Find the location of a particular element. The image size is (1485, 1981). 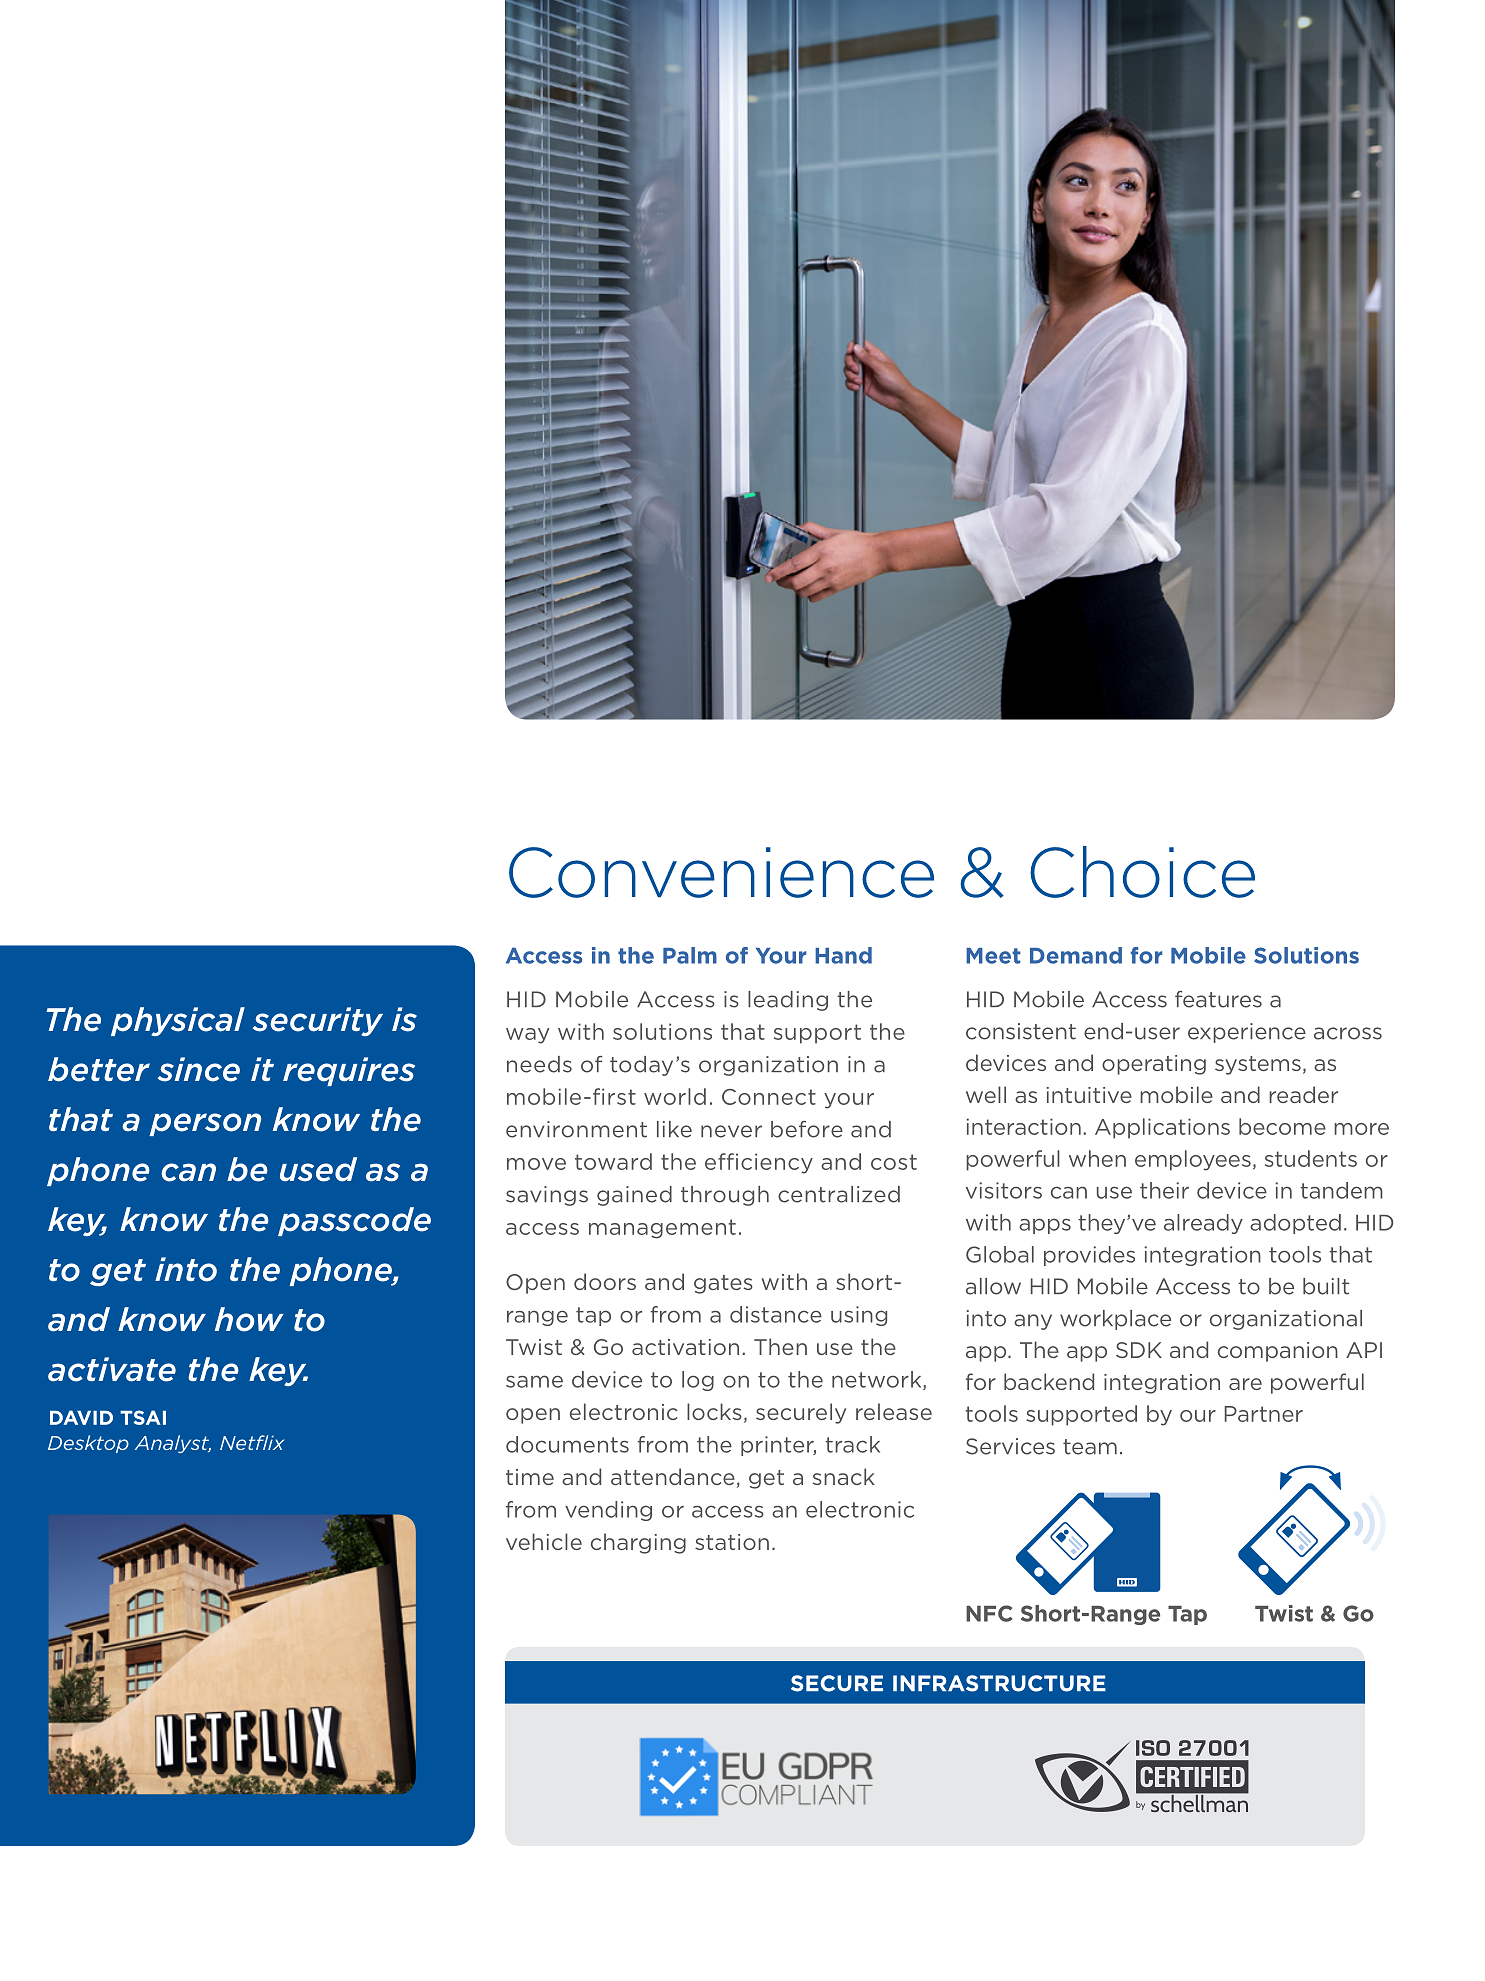

physical is located at coordinates (178, 1021).
